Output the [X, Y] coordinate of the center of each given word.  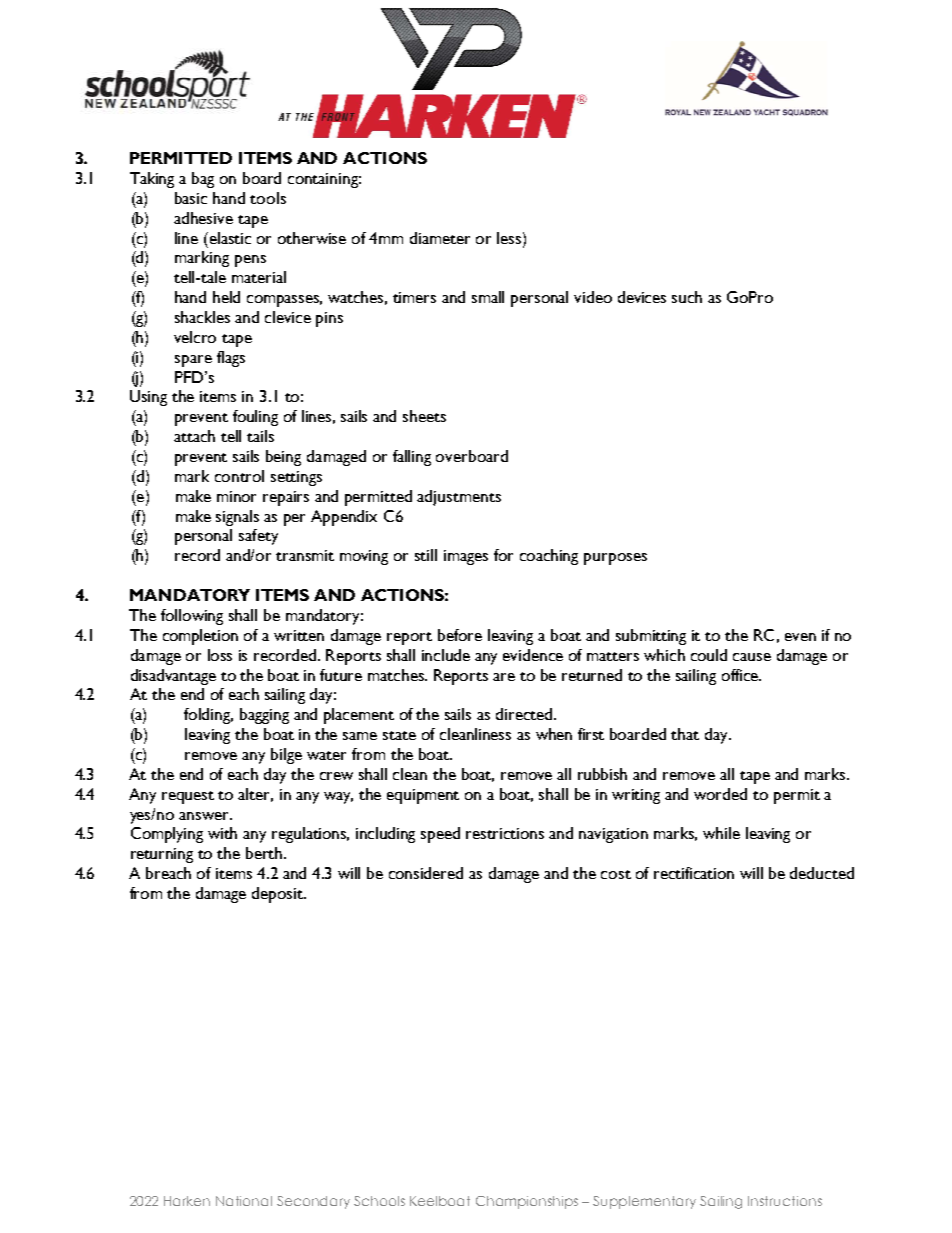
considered [426, 873]
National [244, 1201]
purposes [615, 559]
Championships [527, 1202]
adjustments [459, 498]
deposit [279, 895]
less [510, 238]
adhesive [203, 218]
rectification [694, 873]
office [741, 675]
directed [525, 714]
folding [208, 716]
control [239, 476]
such [687, 297]
